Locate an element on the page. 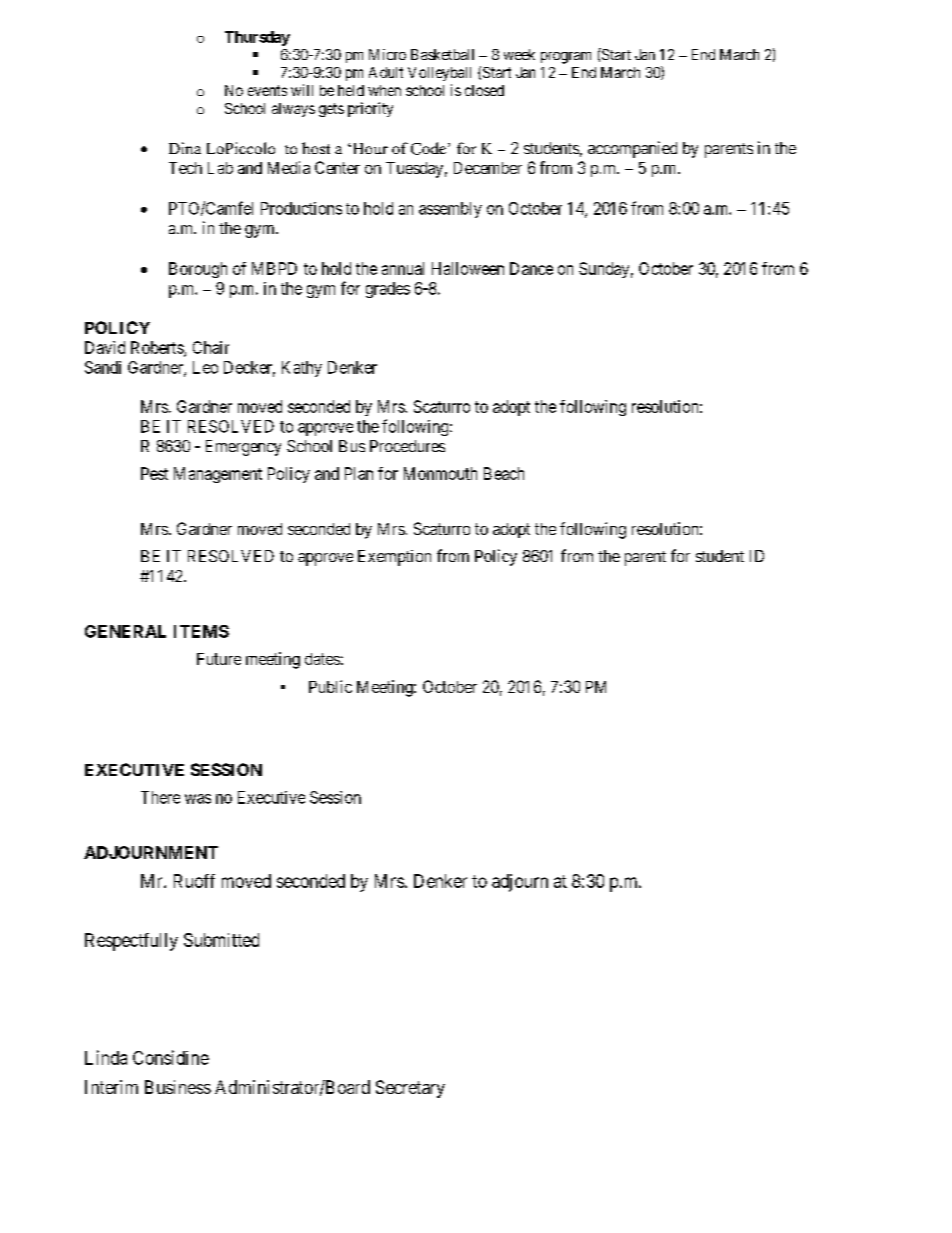 This image has height=1233, width=952. Considine is located at coordinates (171, 1057).
